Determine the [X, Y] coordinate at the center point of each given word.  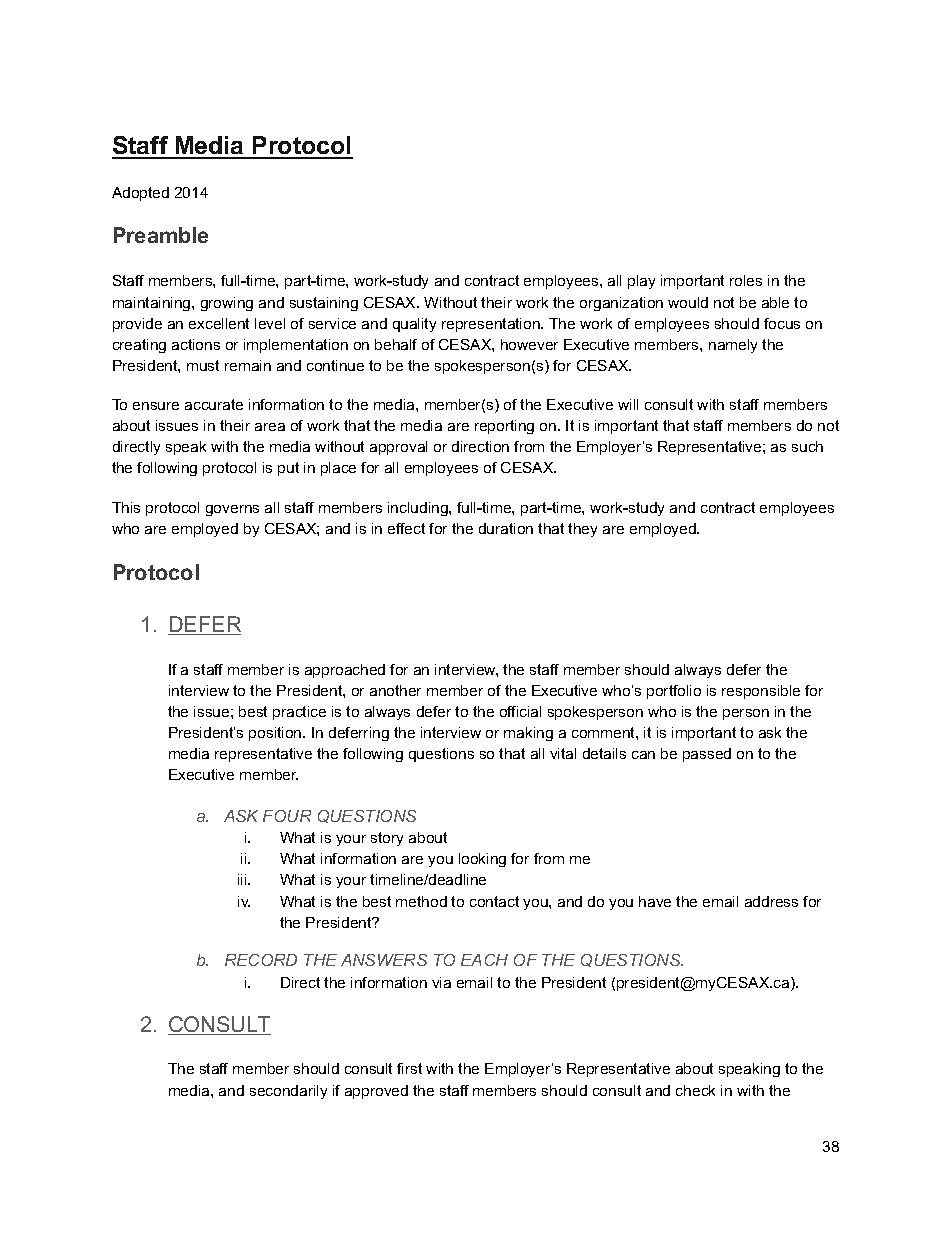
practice [299, 713]
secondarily [288, 1092]
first [409, 1068]
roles [746, 280]
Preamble [161, 235]
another [395, 690]
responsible [761, 692]
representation [492, 325]
